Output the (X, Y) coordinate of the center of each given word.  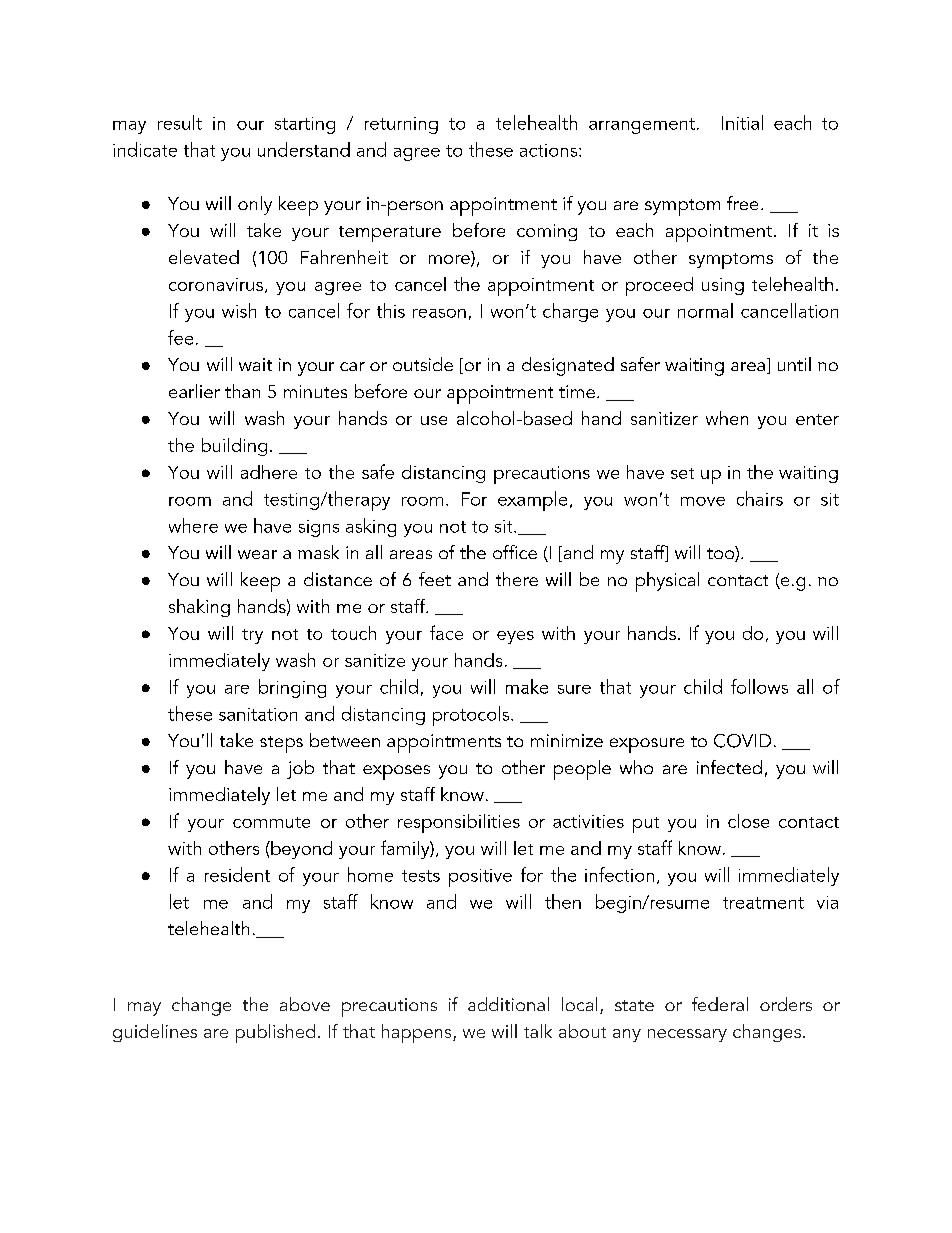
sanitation (258, 714)
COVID (742, 741)
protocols (472, 716)
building (234, 447)
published (275, 1033)
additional (508, 1004)
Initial (742, 122)
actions (550, 150)
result (180, 122)
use (434, 420)
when (727, 418)
